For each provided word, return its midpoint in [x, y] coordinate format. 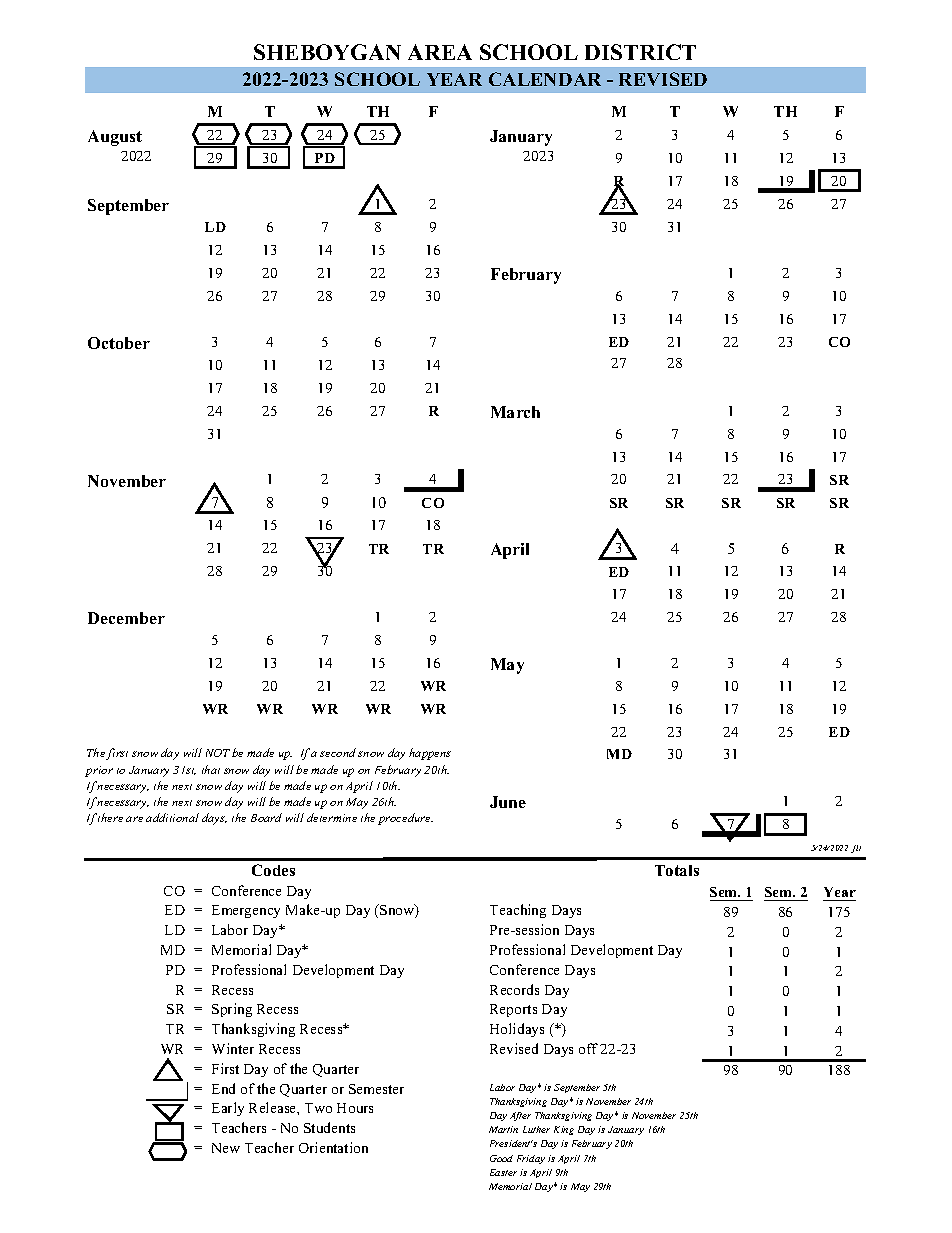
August [115, 138]
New [226, 1148]
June [508, 802]
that [211, 769]
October [119, 343]
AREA [440, 52]
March [515, 412]
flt [856, 849]
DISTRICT [640, 52]
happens [430, 754]
